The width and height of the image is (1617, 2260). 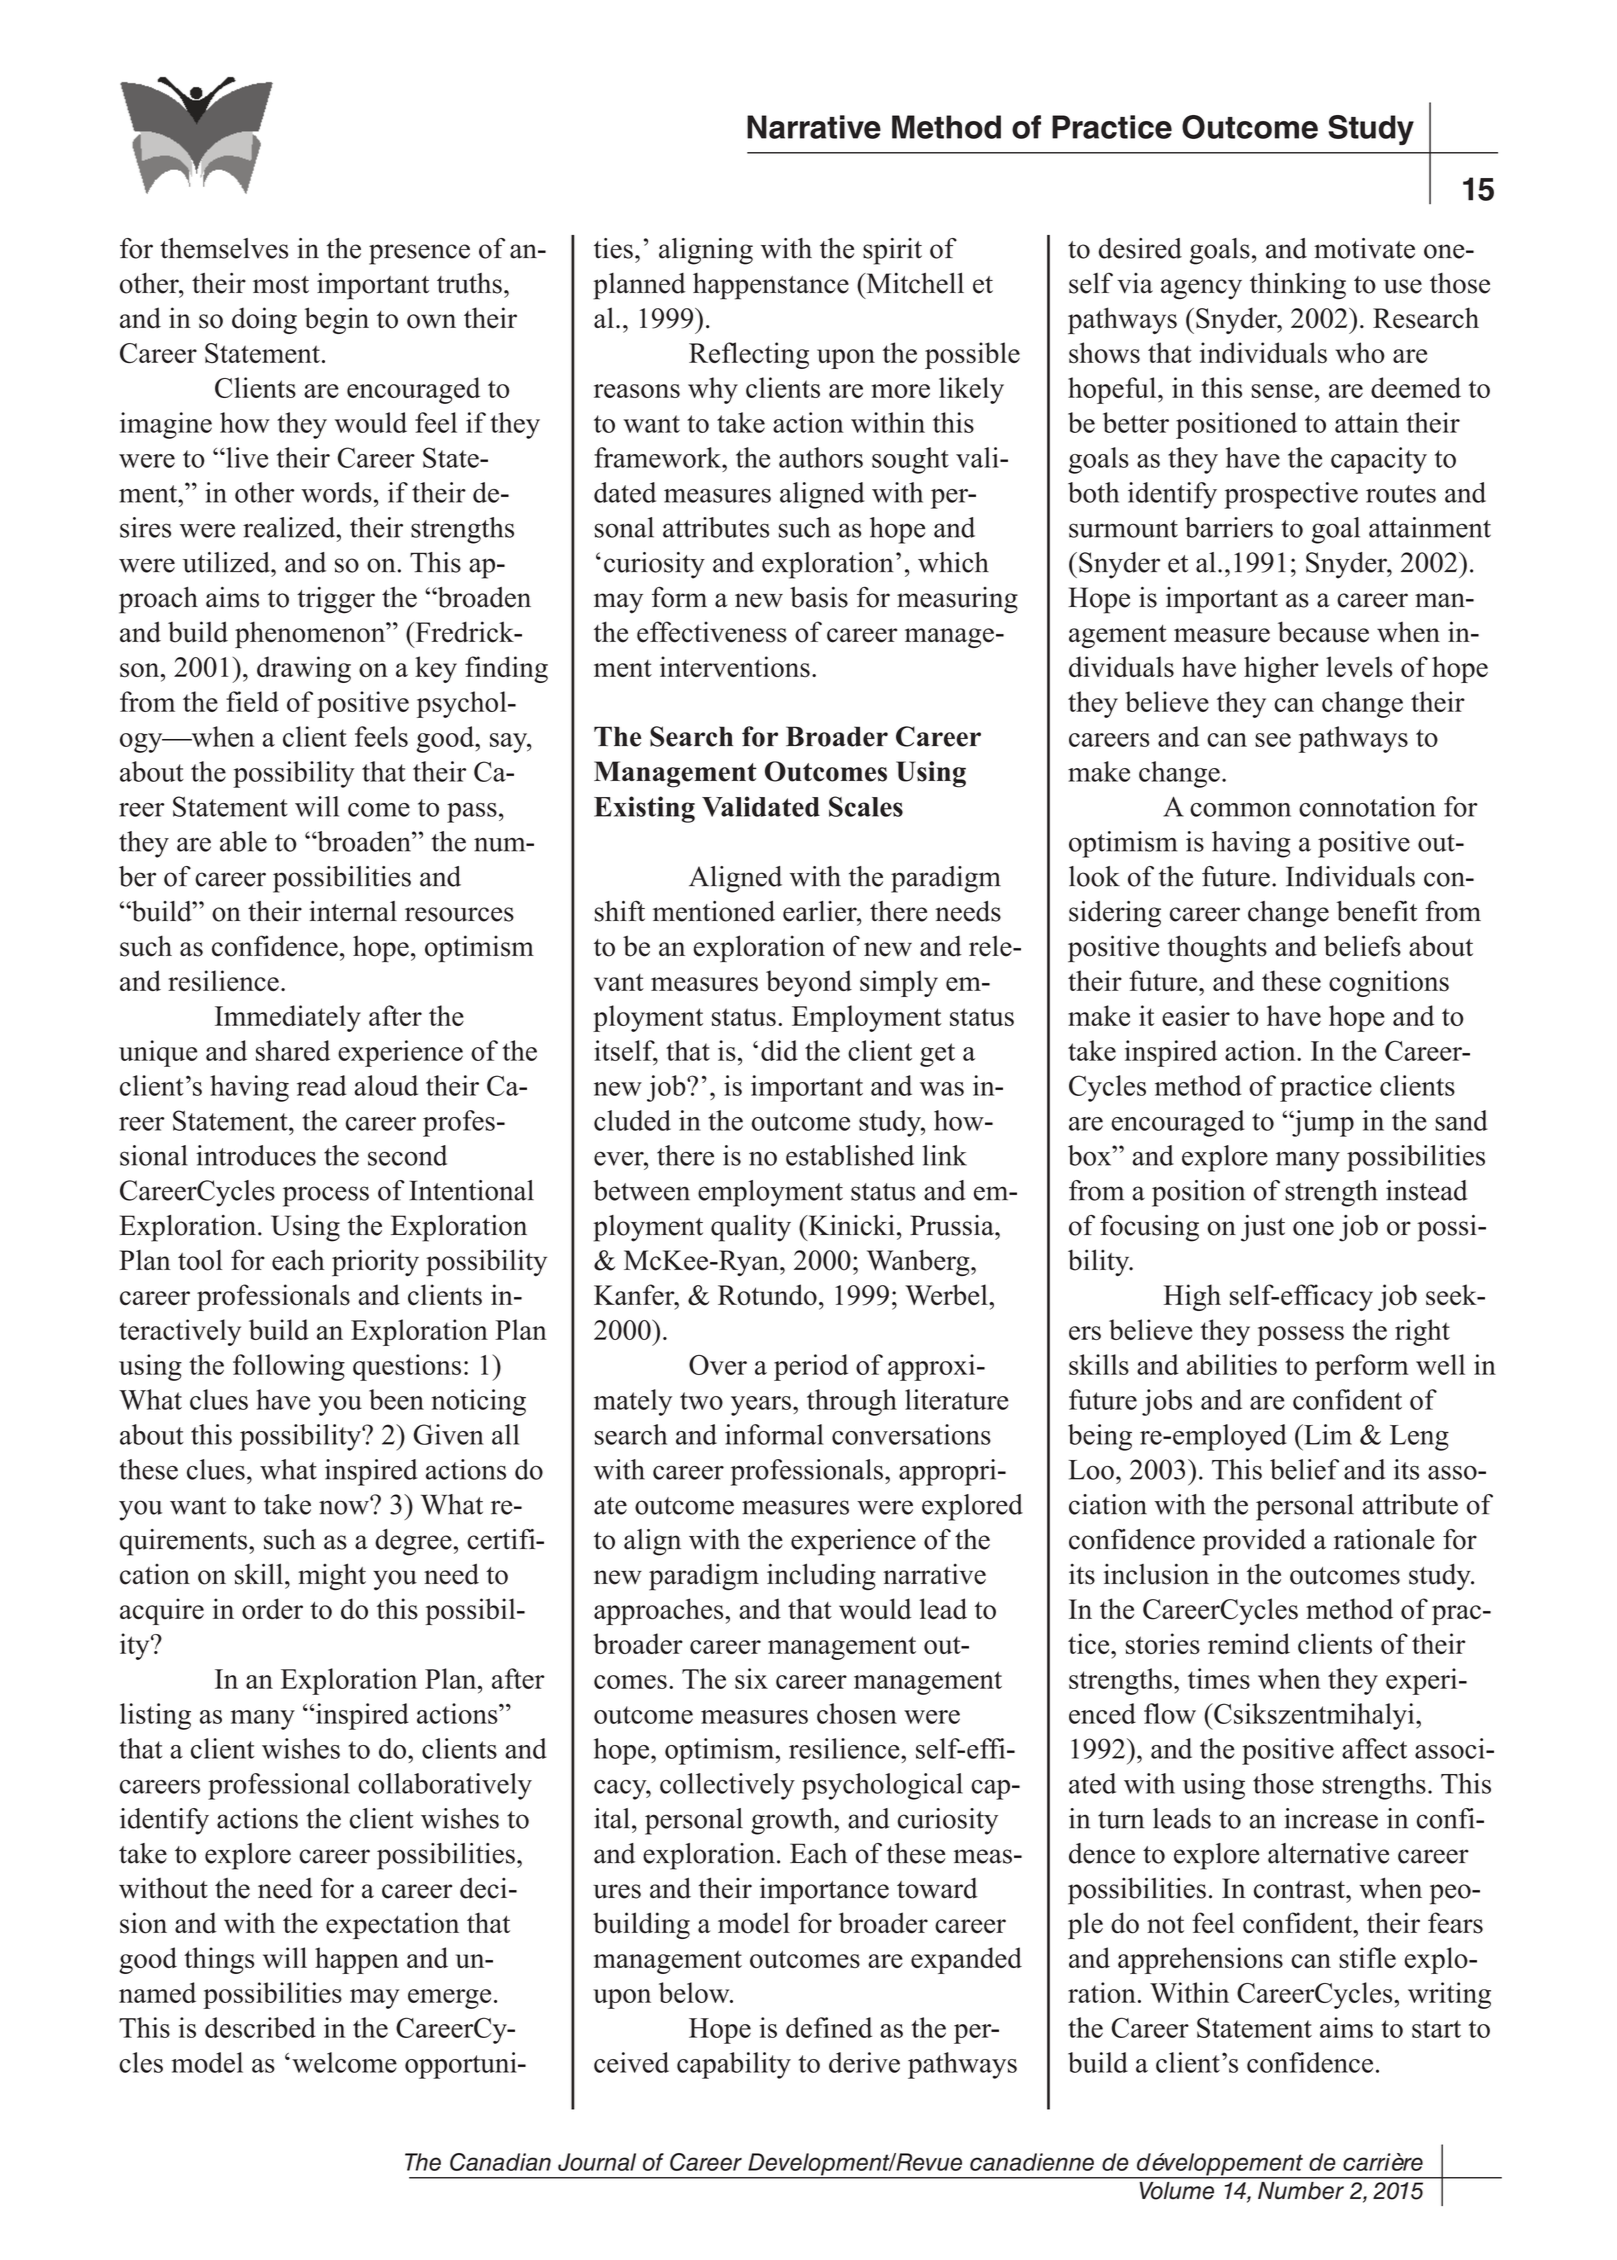 I want to click on described, so click(x=260, y=2027).
